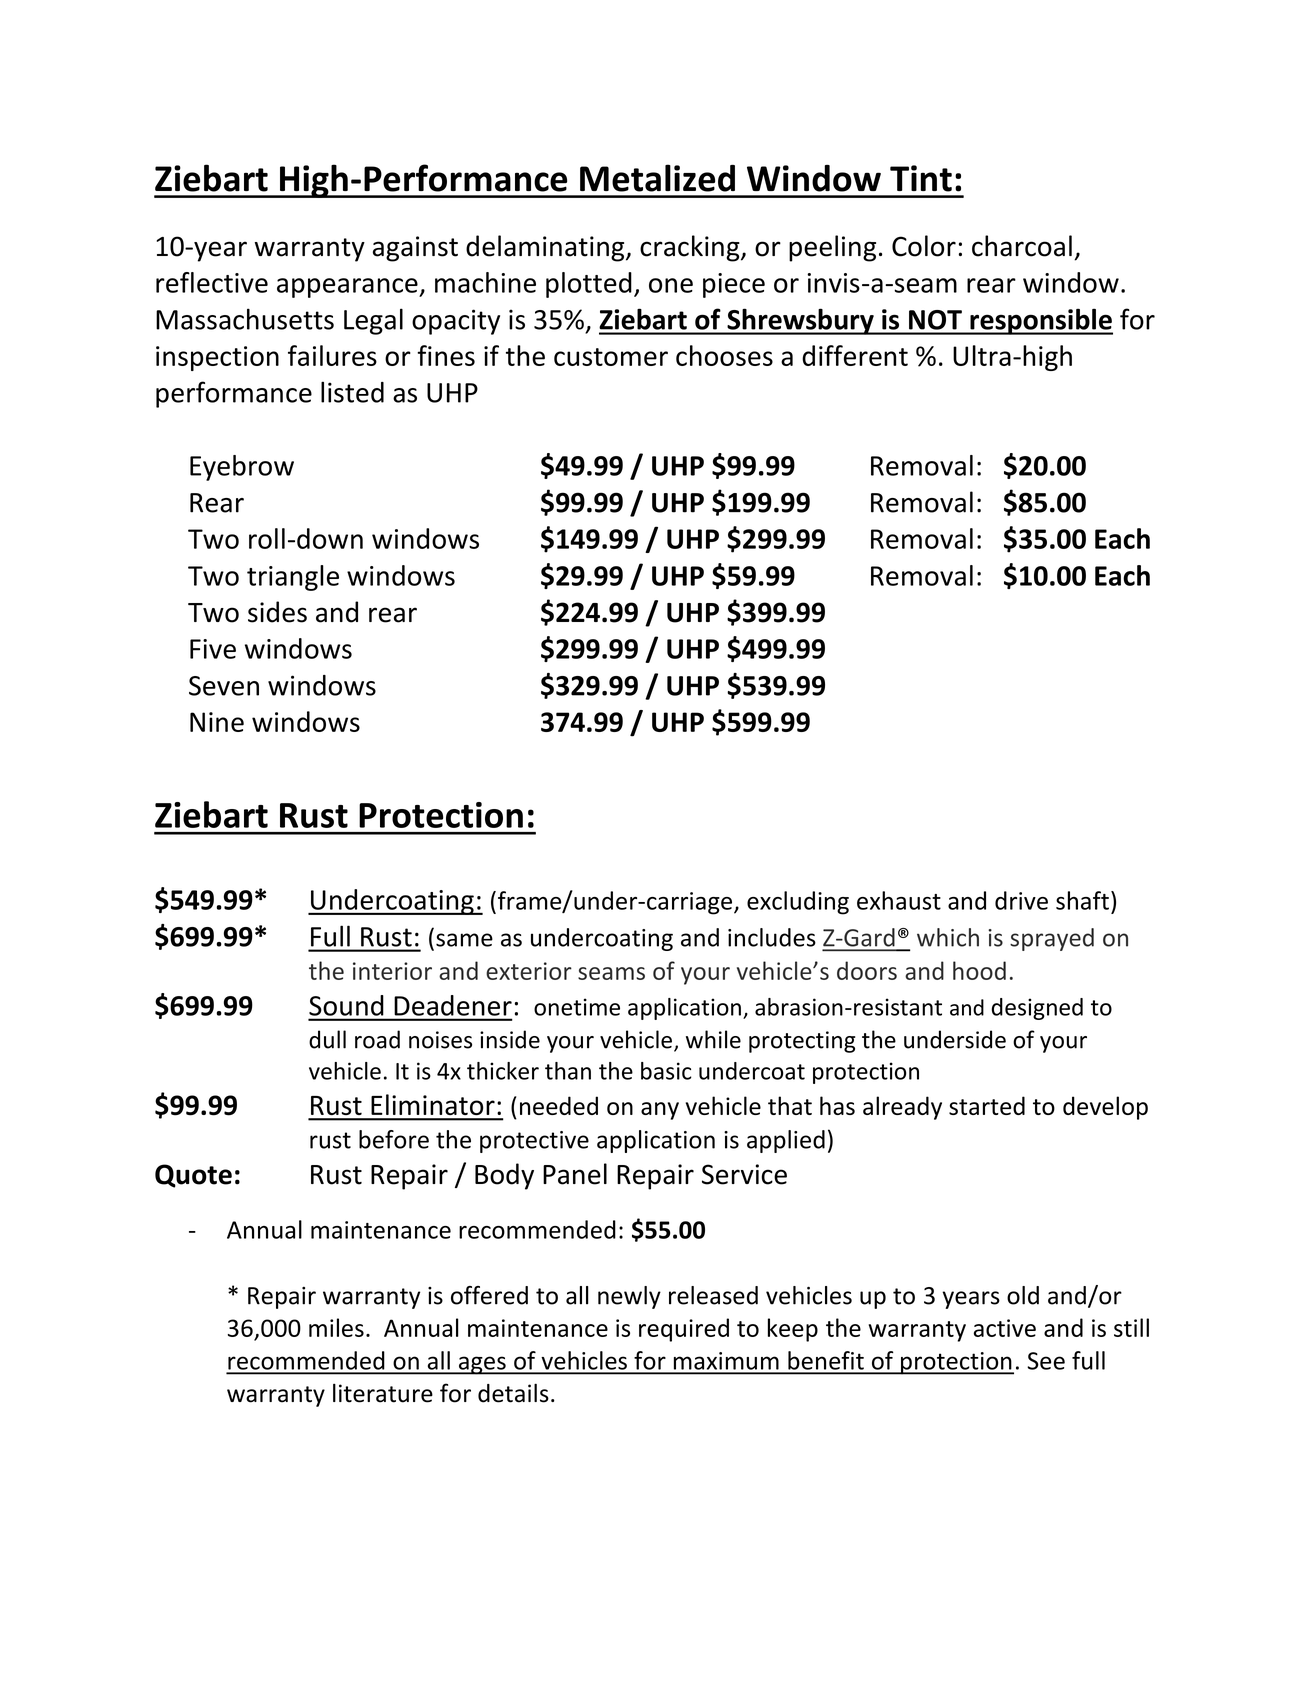 The image size is (1311, 1696). Describe the element at coordinates (772, 937) in the document. I see `includes` at that location.
